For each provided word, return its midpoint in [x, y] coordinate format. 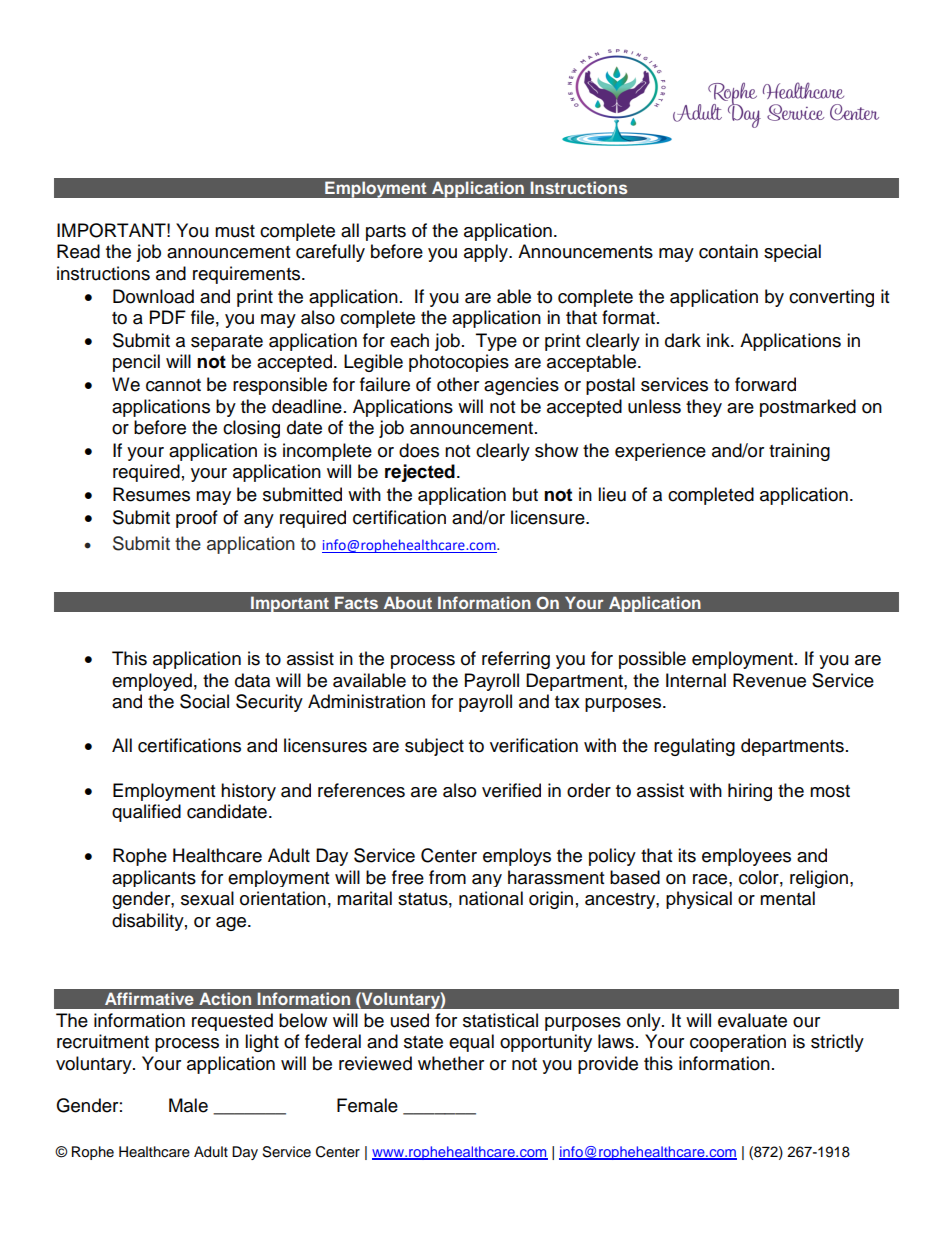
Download [153, 296]
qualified [146, 813]
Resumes [151, 494]
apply [487, 253]
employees [746, 857]
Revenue [769, 680]
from [447, 877]
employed [152, 682]
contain [728, 251]
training [799, 452]
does [419, 450]
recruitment [103, 1041]
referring [516, 660]
